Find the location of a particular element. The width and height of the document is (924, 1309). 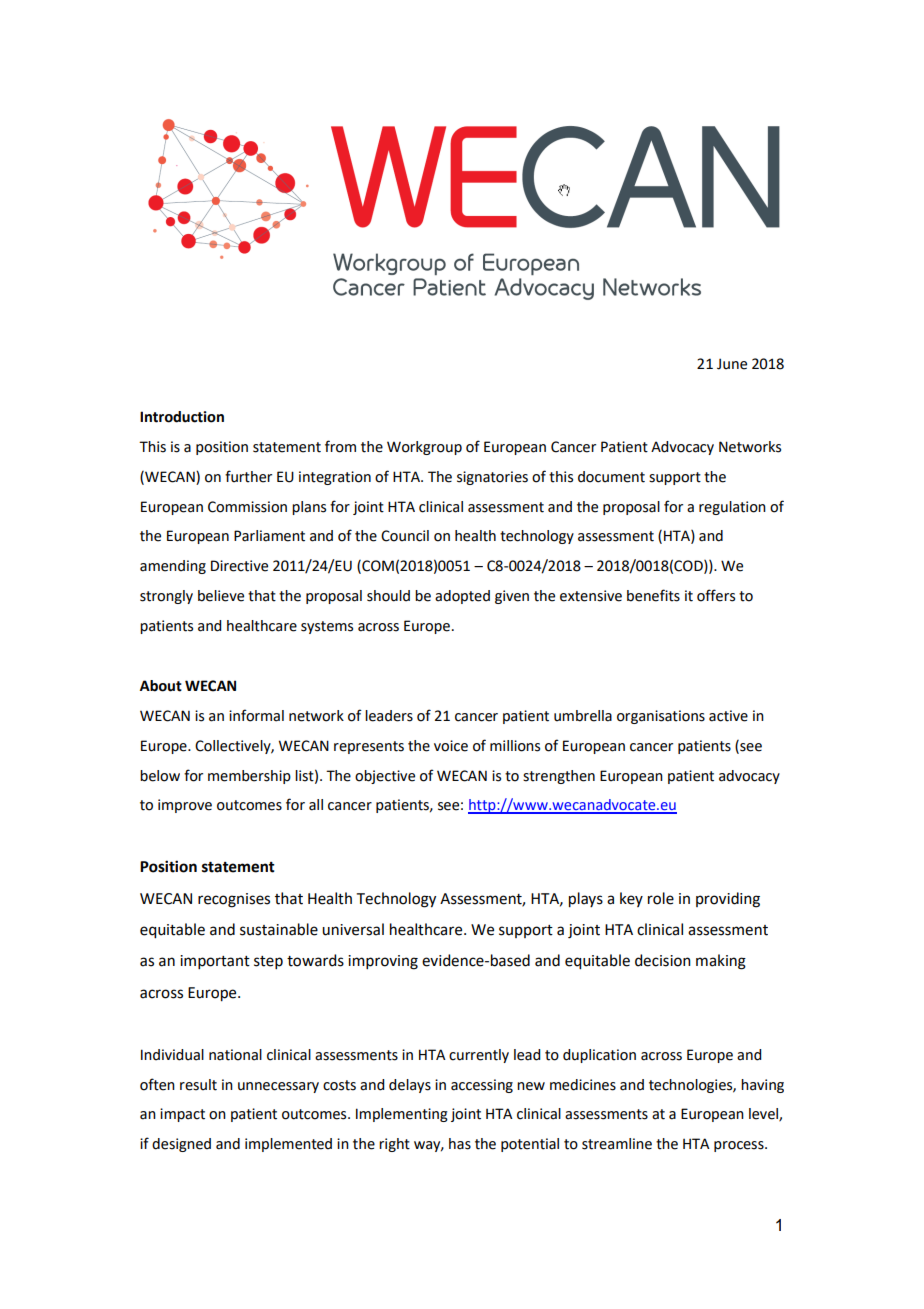

offers is located at coordinates (716, 595).
